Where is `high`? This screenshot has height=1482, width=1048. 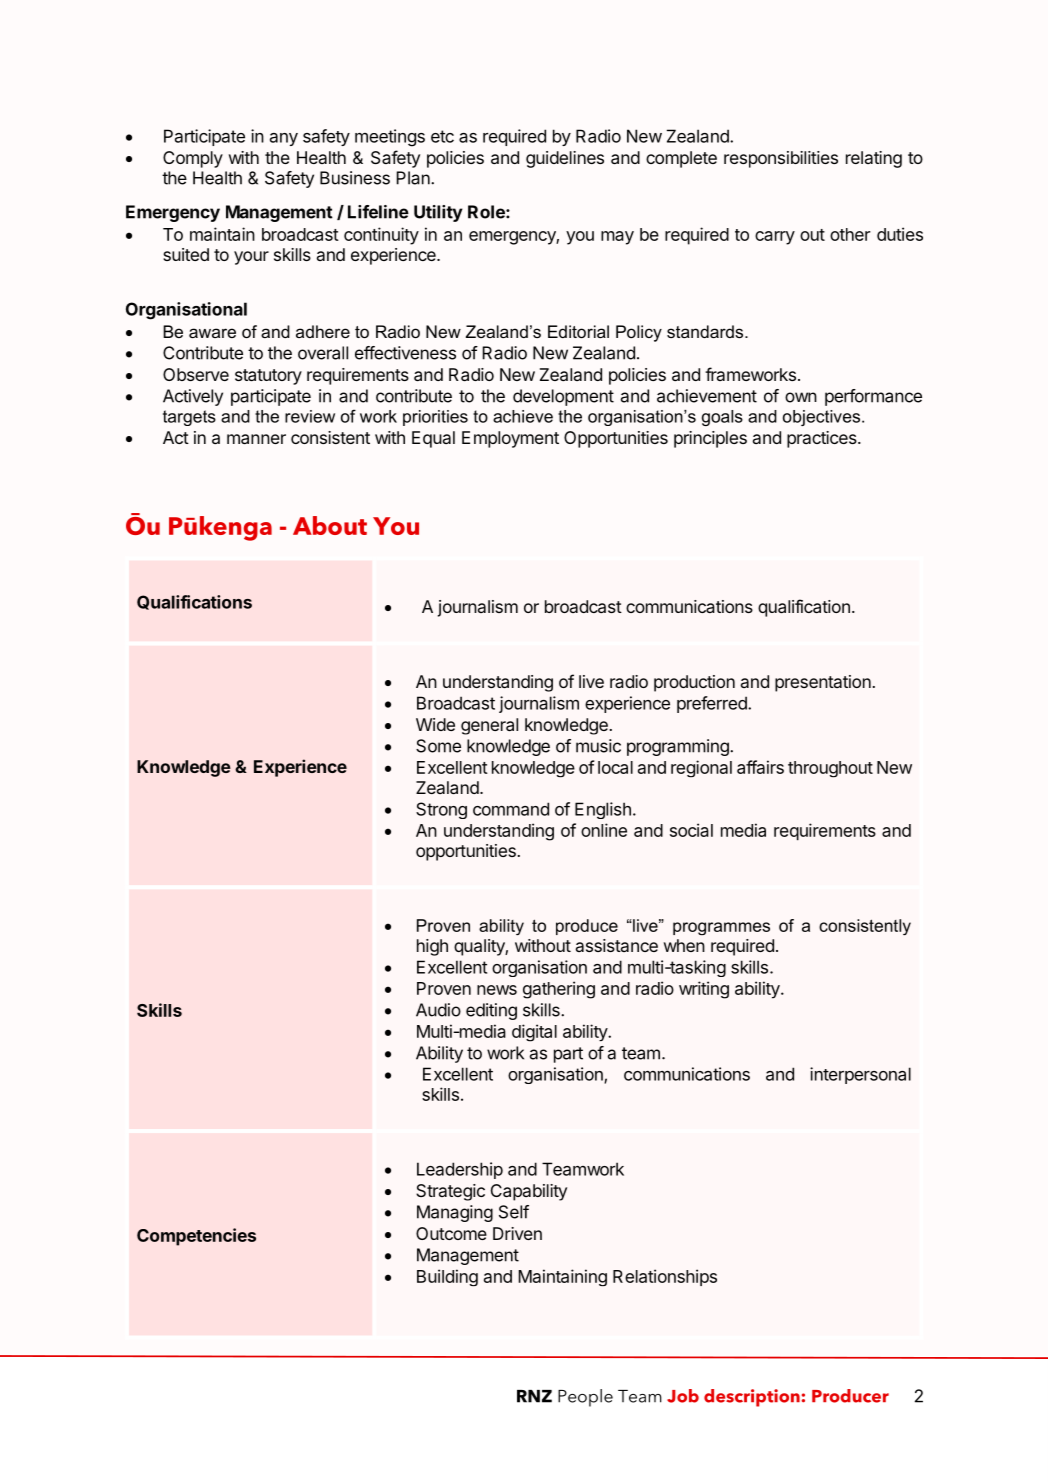
high is located at coordinates (432, 947).
